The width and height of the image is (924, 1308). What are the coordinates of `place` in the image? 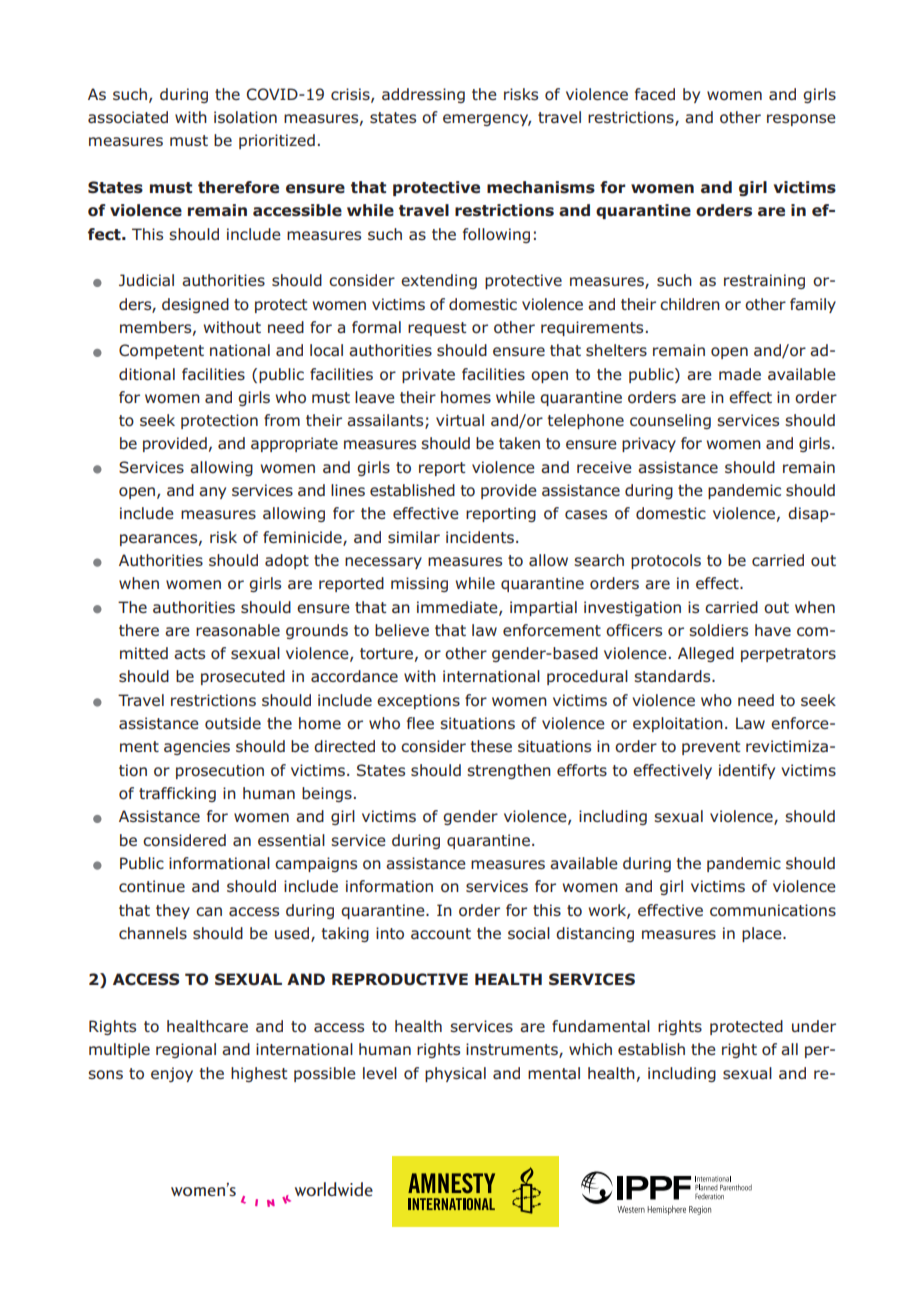 It's located at (763, 934).
